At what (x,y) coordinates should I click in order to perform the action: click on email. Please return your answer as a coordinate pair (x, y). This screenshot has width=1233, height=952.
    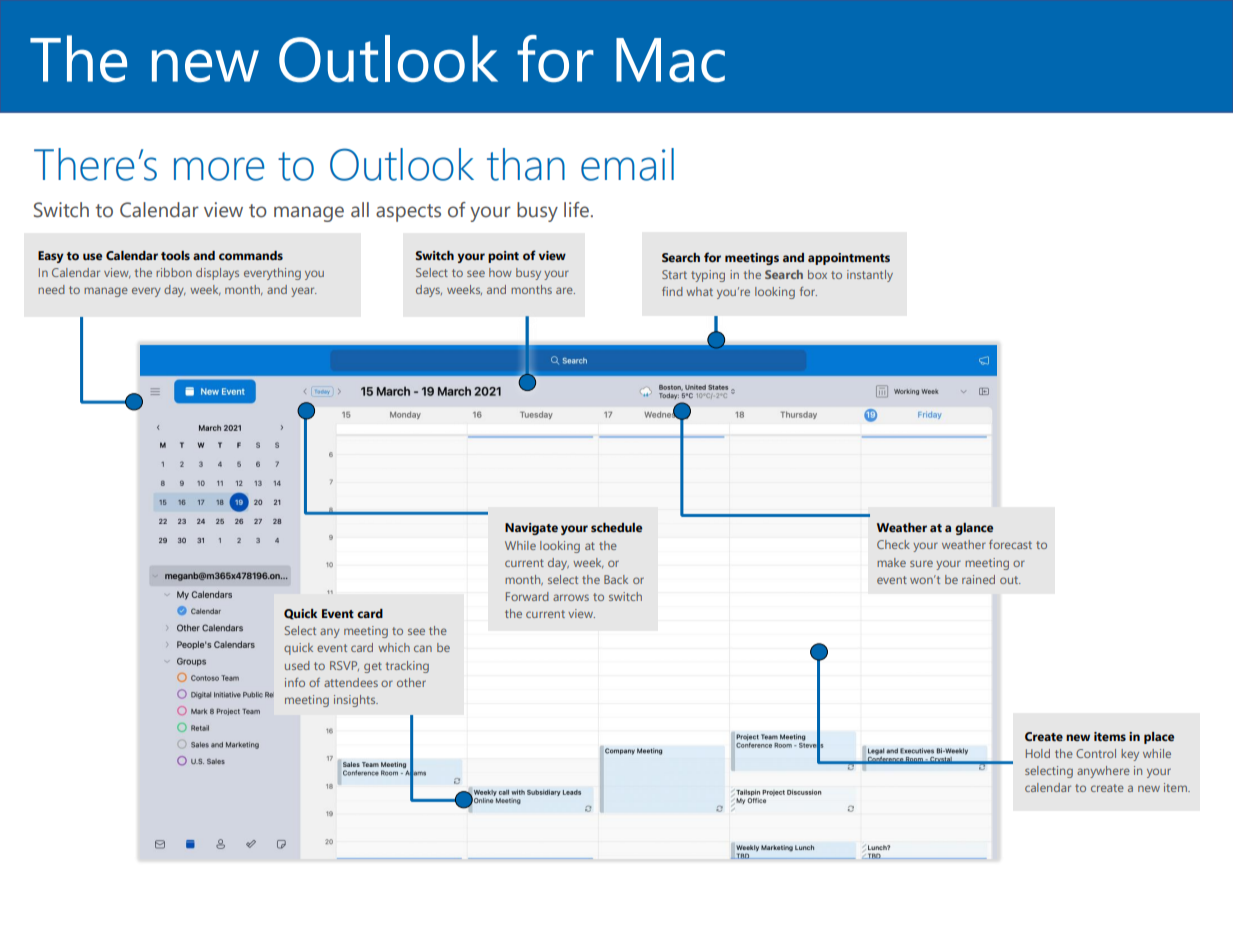
    Looking at the image, I should click on (627, 164).
